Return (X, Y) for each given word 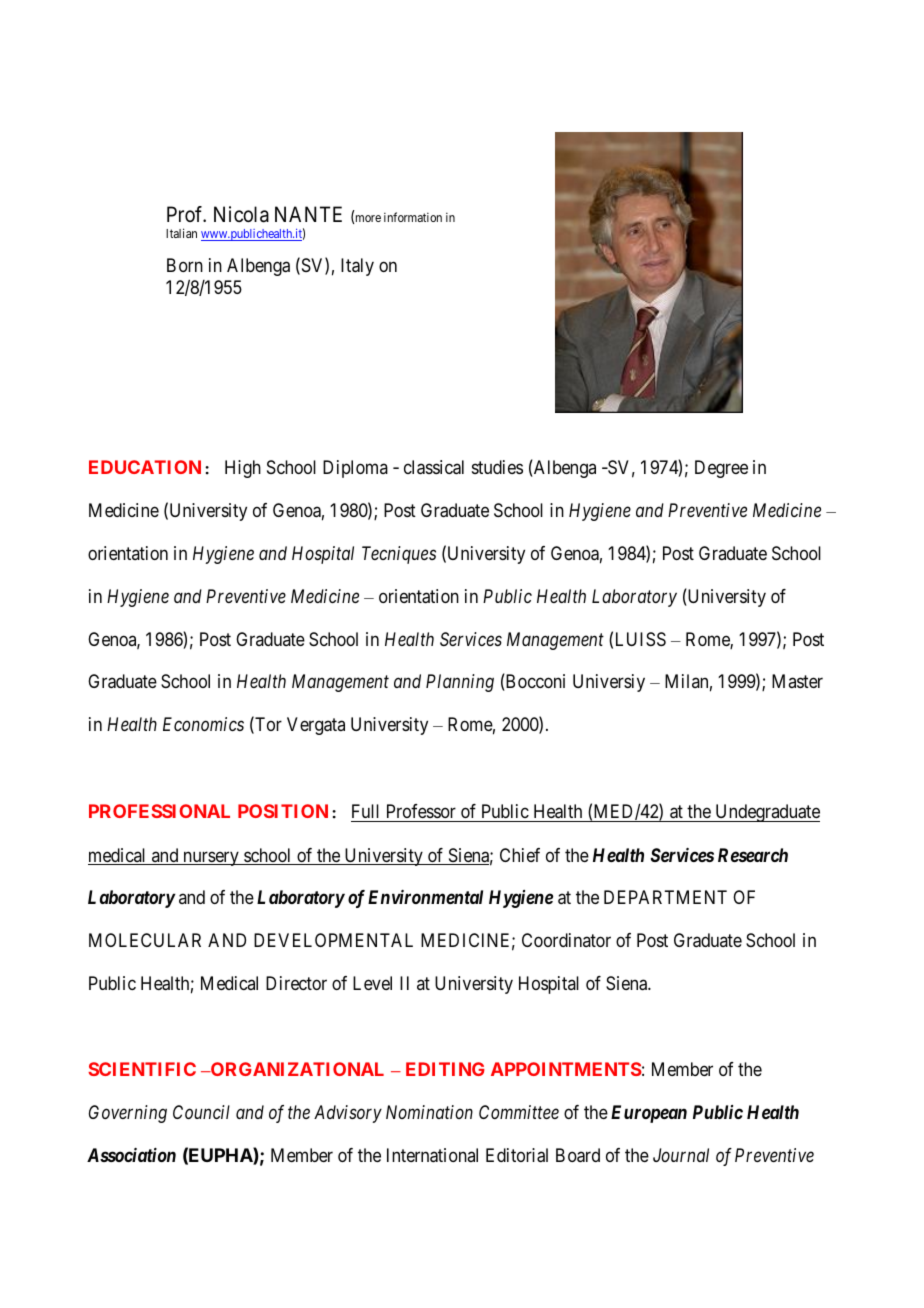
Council (201, 1112)
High (243, 469)
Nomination (429, 1112)
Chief (520, 855)
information (413, 217)
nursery (211, 858)
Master (797, 681)
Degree (721, 469)
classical (434, 467)
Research (753, 855)
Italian (181, 233)
